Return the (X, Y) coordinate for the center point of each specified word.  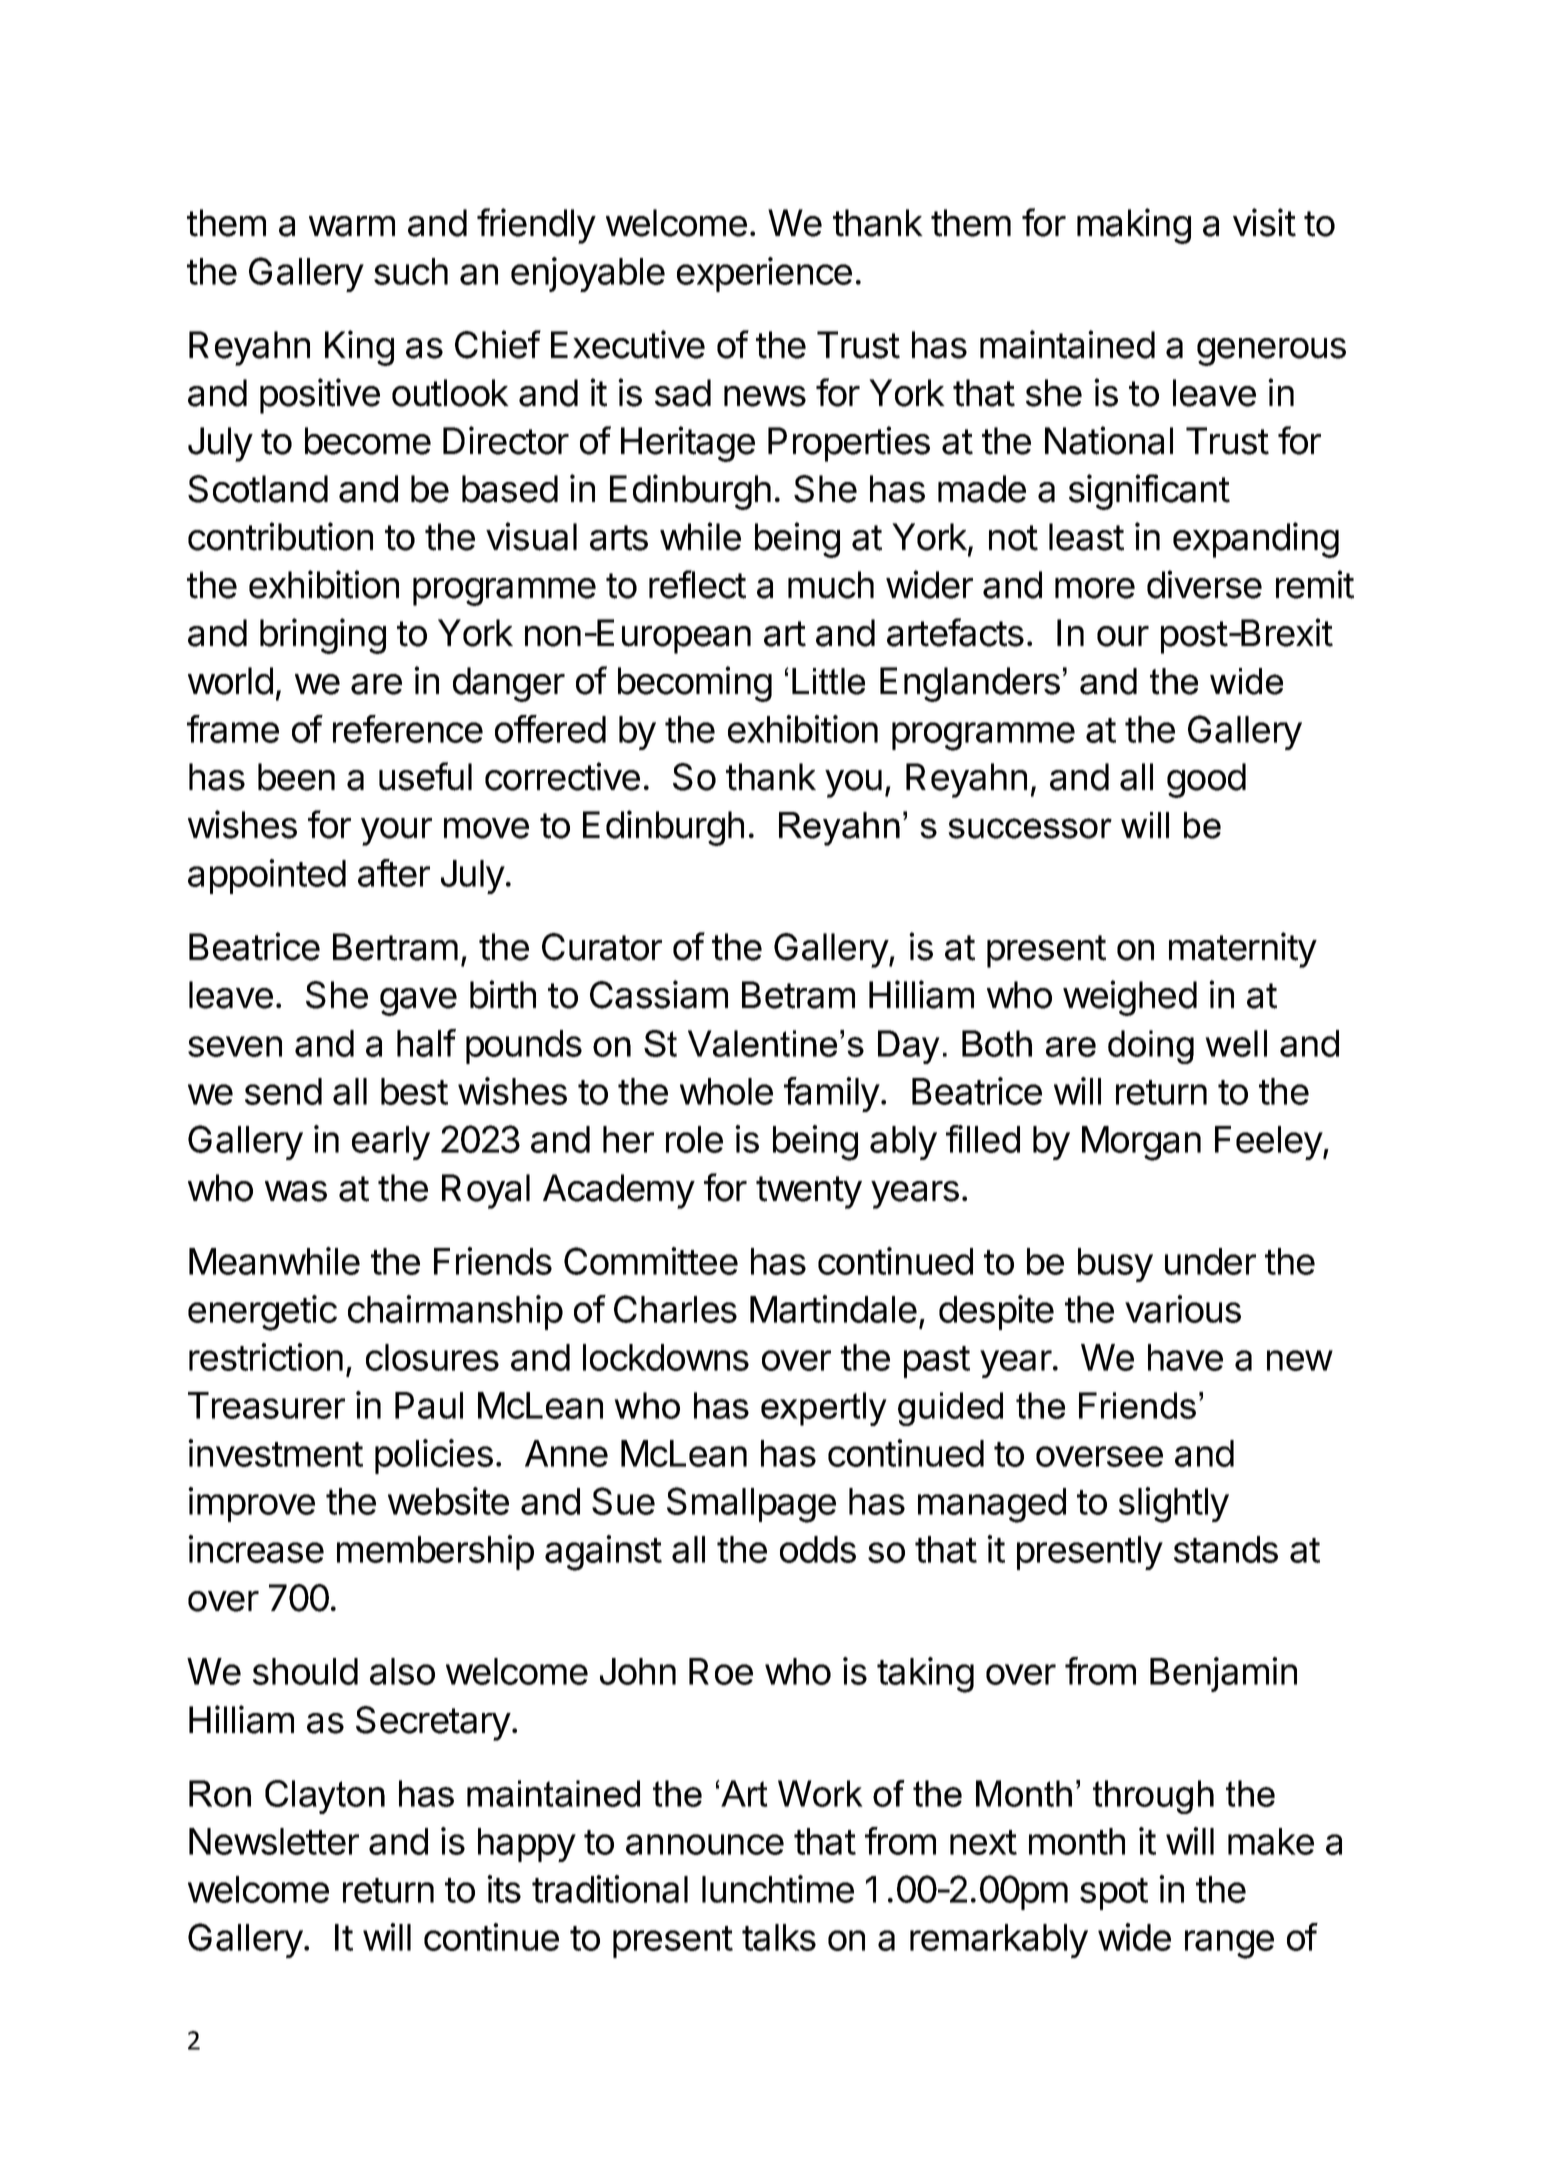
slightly (1174, 1505)
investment (275, 1453)
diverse (1204, 584)
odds (818, 1549)
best (414, 1091)
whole (726, 1091)
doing (1151, 1047)
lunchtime (778, 1889)
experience (764, 274)
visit (1264, 222)
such (411, 271)
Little (828, 681)
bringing (323, 636)
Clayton (325, 1797)
